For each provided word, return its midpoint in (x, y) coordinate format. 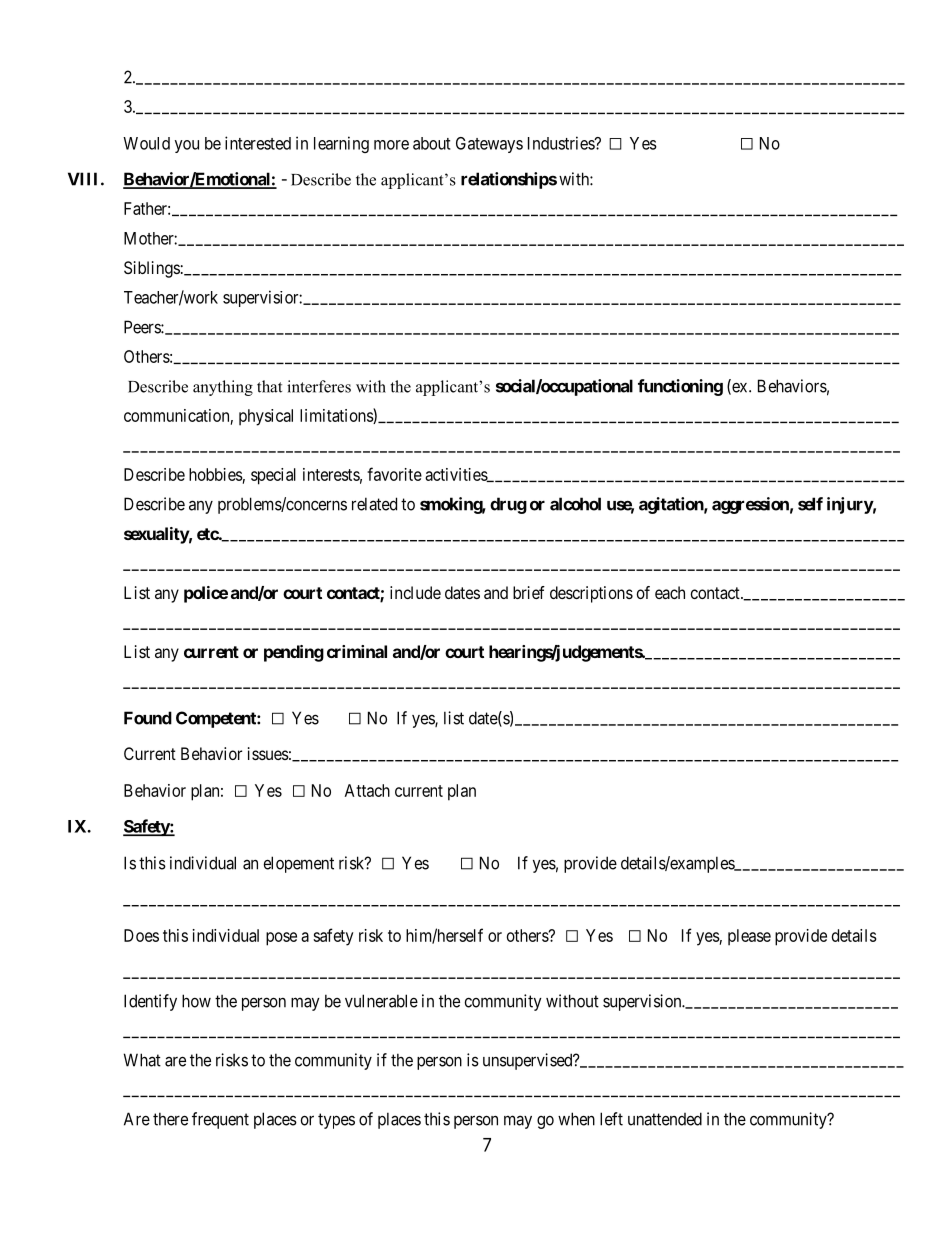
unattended (665, 1119)
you (187, 146)
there (170, 1119)
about (432, 143)
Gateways (489, 145)
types (336, 1121)
